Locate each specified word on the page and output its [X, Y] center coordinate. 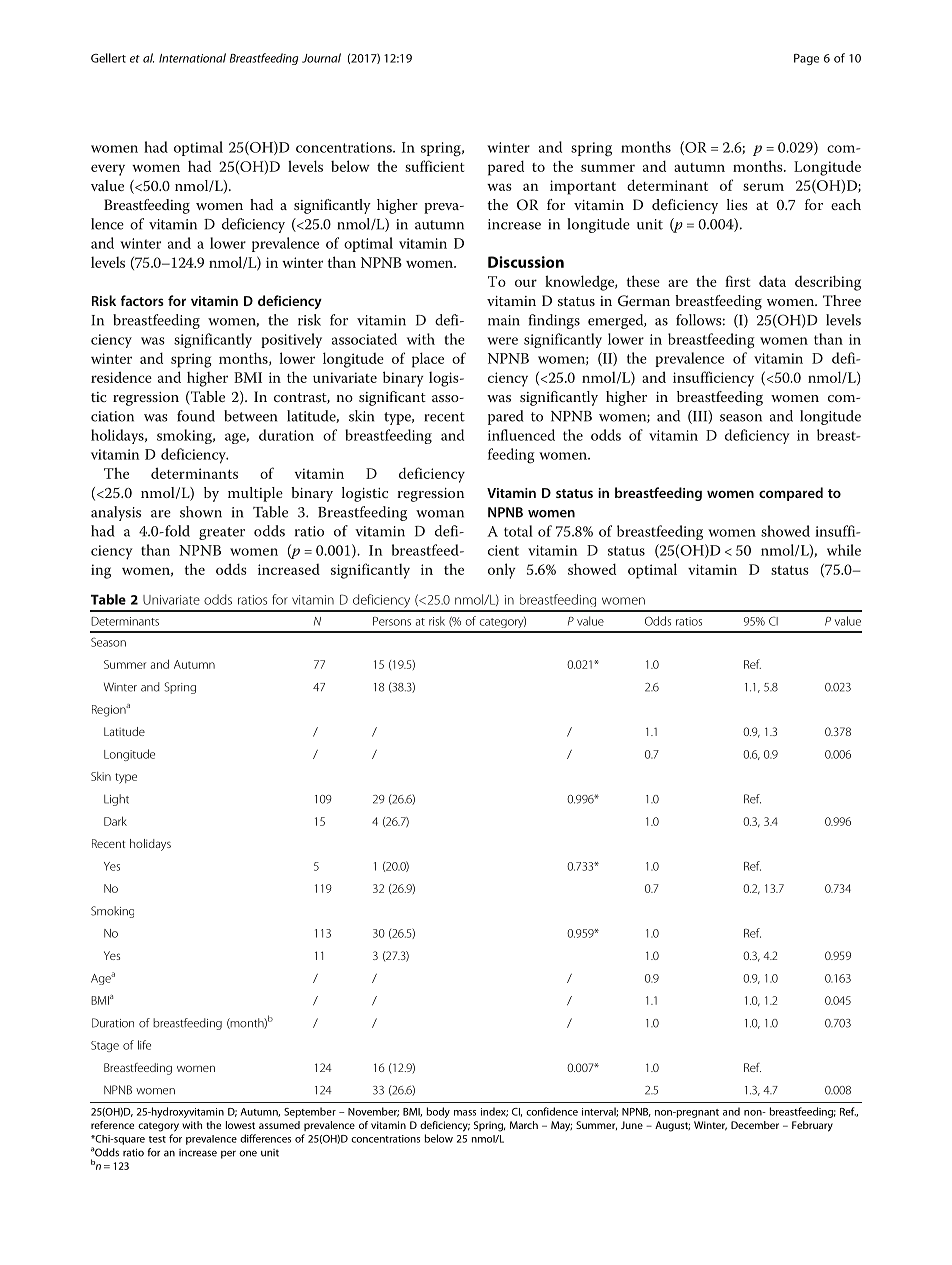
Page [806, 59]
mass [465, 1113]
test [157, 1139]
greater [222, 533]
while [844, 550]
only [501, 571]
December [755, 1125]
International [192, 58]
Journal [321, 58]
